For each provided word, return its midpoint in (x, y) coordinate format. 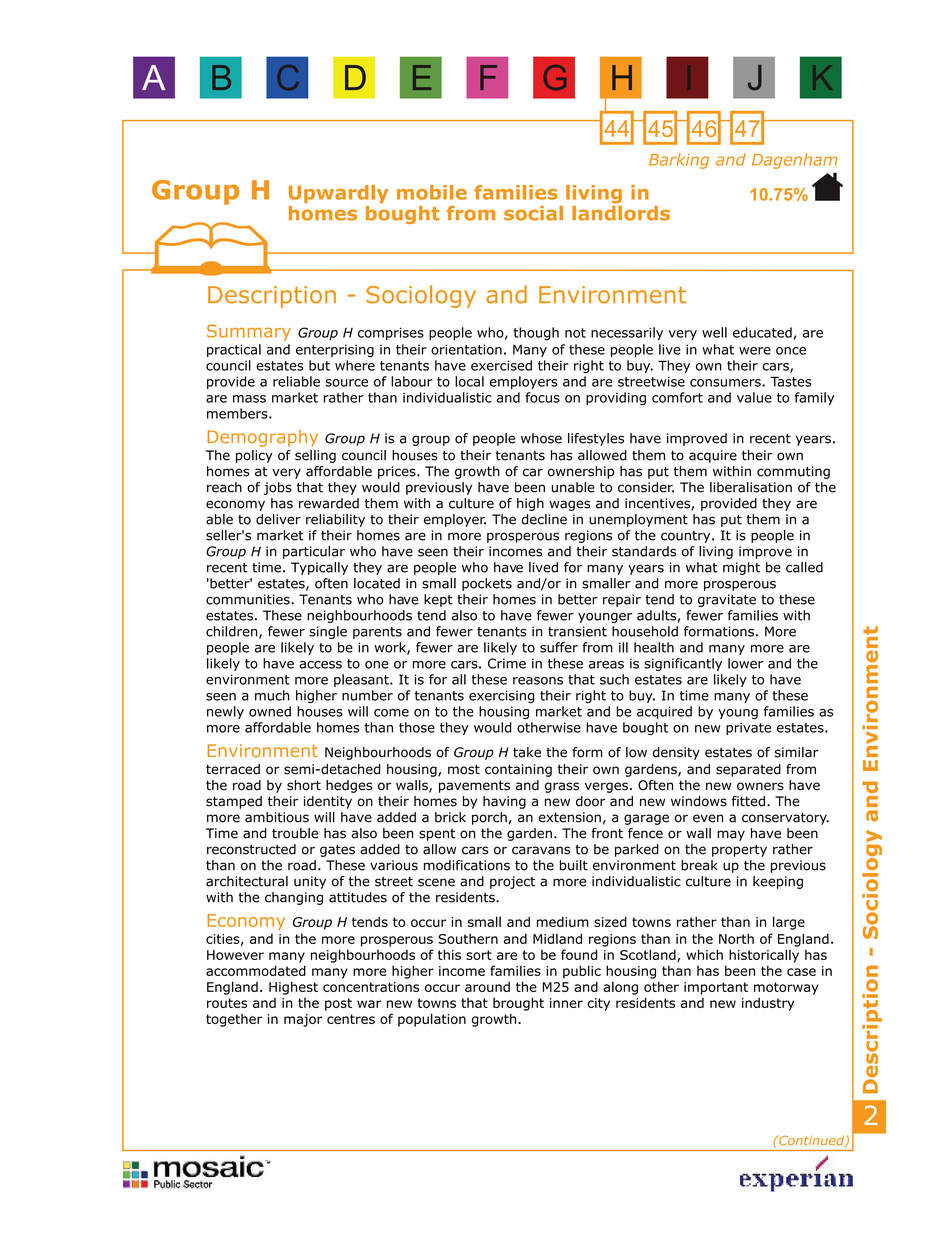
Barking (679, 161)
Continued (812, 1141)
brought (518, 1004)
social (533, 213)
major (303, 1020)
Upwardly (338, 194)
